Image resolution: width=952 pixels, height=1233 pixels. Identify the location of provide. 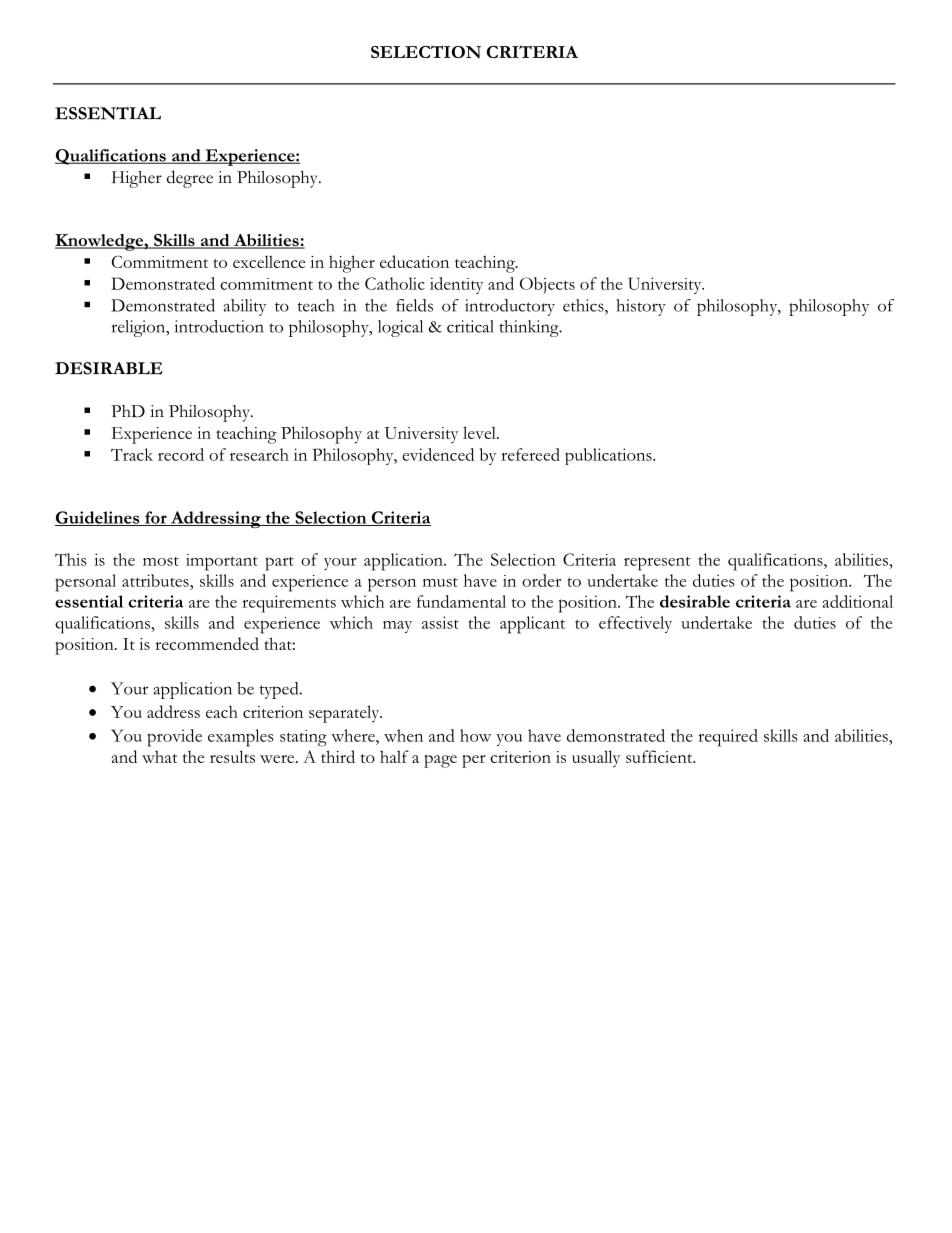
(174, 738).
